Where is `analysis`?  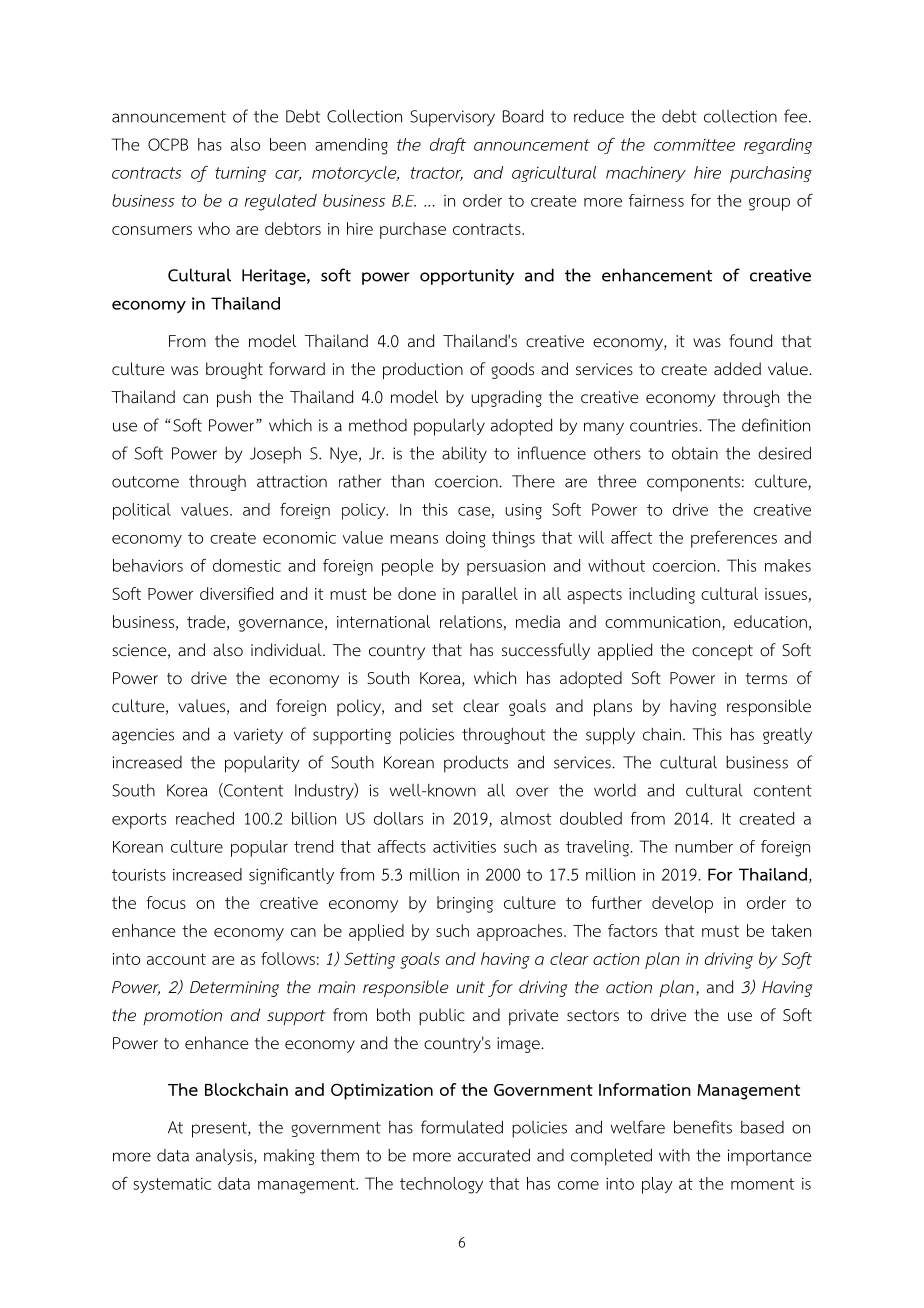
analysis is located at coordinates (225, 1157).
